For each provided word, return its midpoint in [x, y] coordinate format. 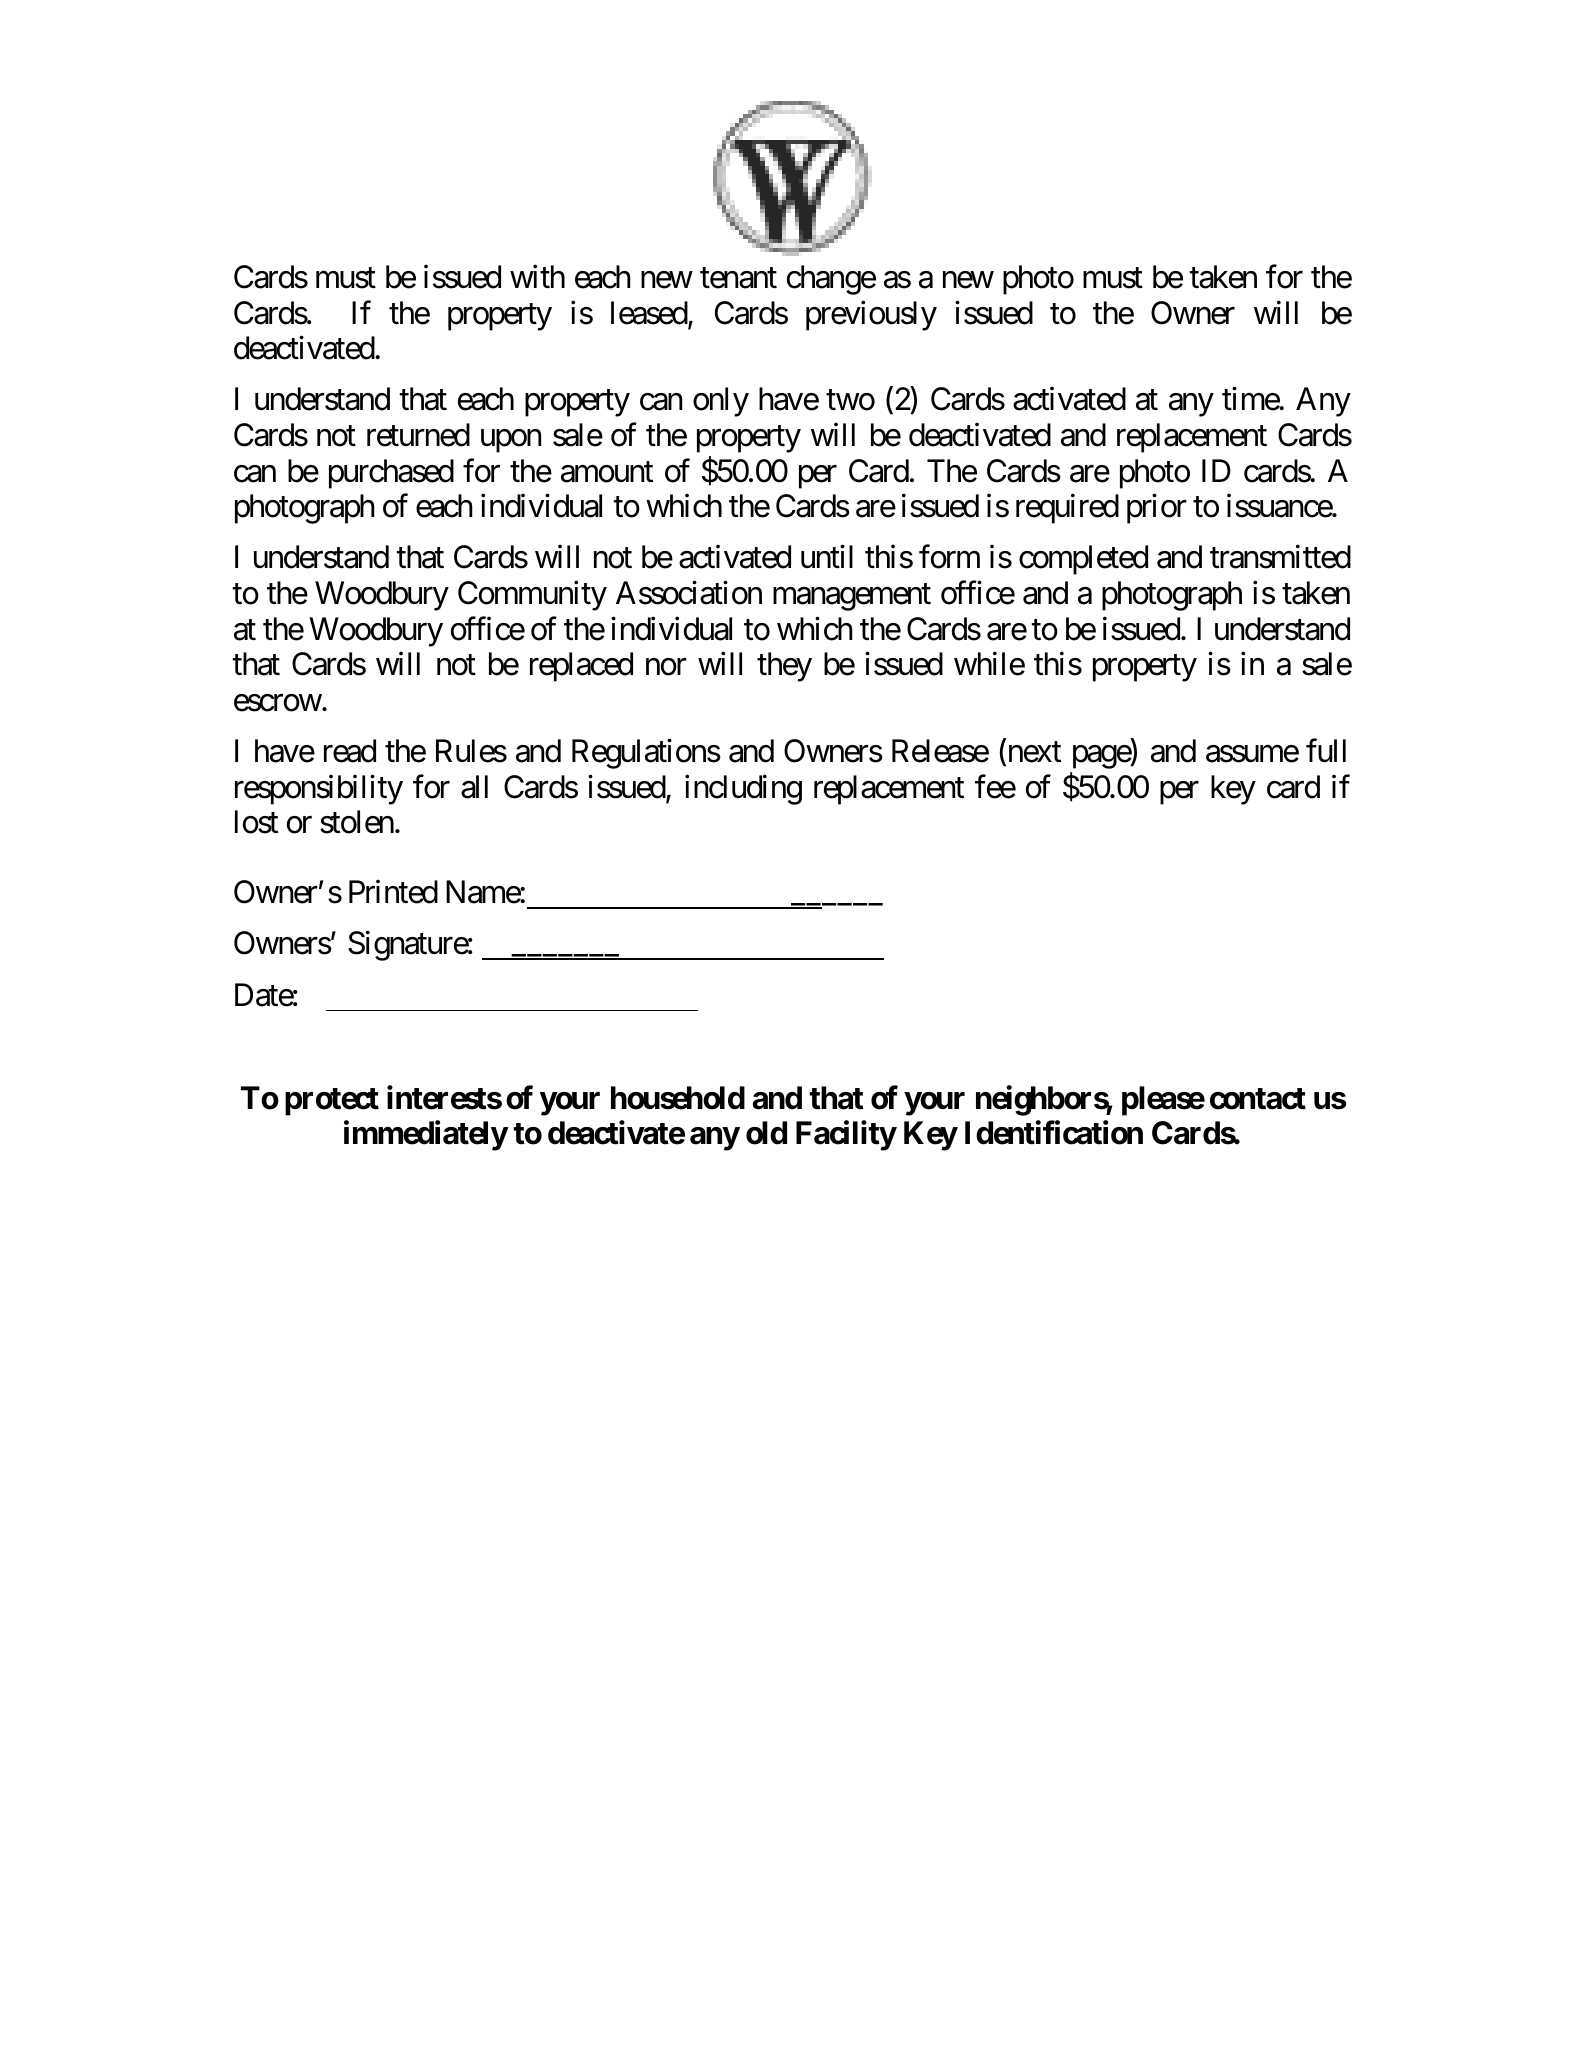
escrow [278, 703]
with [537, 276]
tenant [738, 278]
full [1326, 750]
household [678, 1098]
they [784, 667]
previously [871, 315]
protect [332, 1102]
